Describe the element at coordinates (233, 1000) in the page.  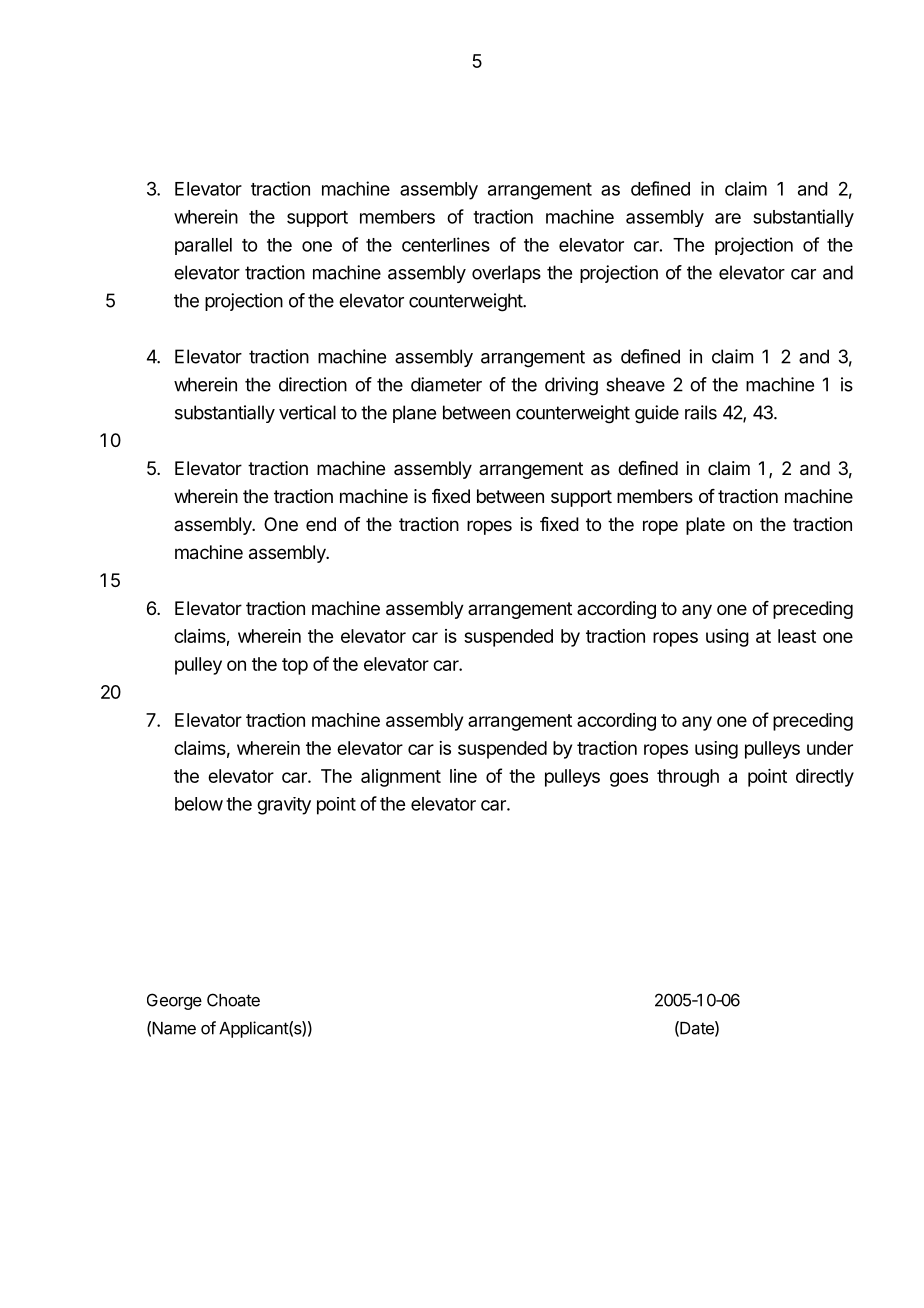
I see `Choate` at that location.
